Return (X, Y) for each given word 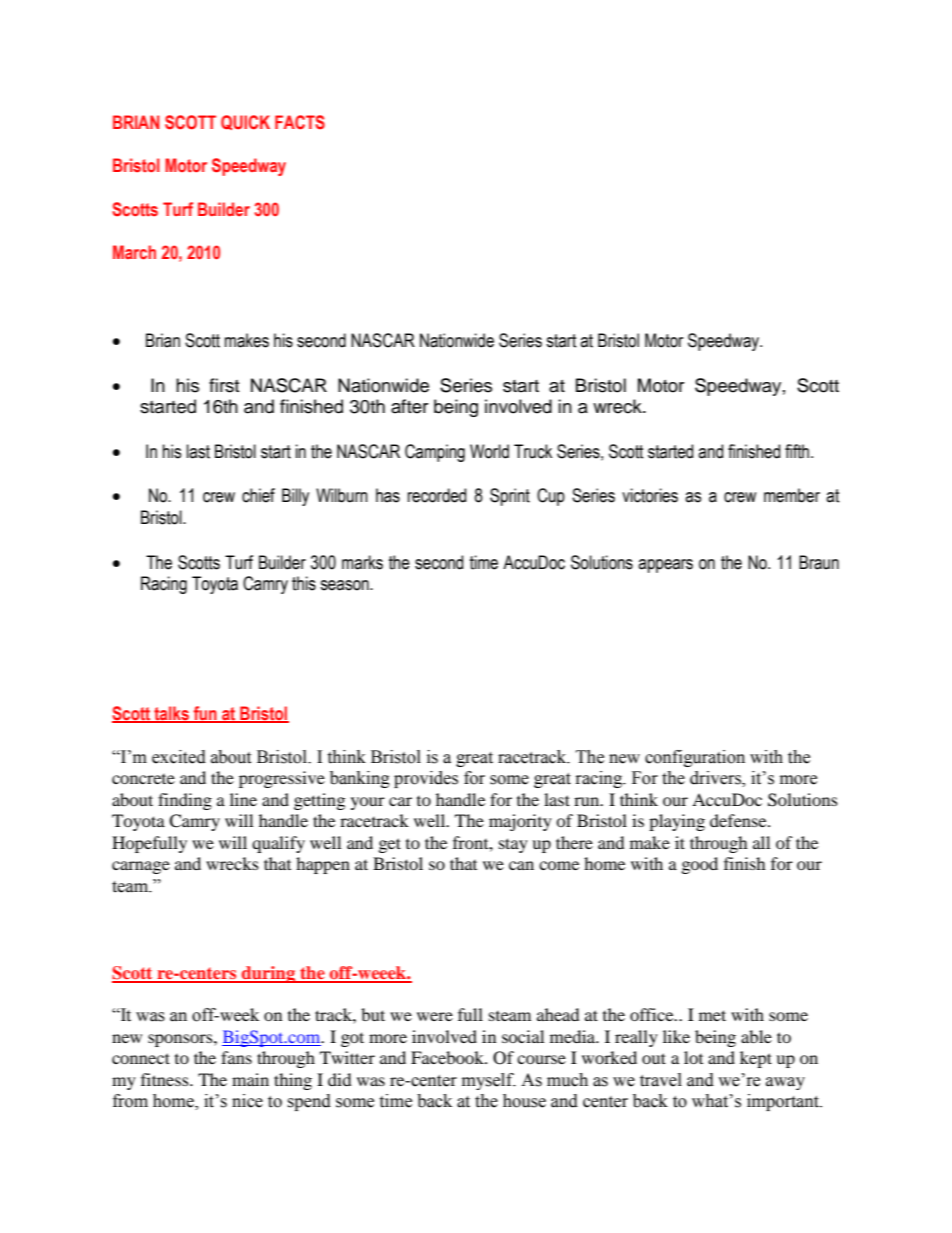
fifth (797, 451)
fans (236, 1057)
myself (489, 1081)
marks (362, 562)
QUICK (245, 122)
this (304, 583)
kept (756, 1059)
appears (665, 566)
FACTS (300, 122)
